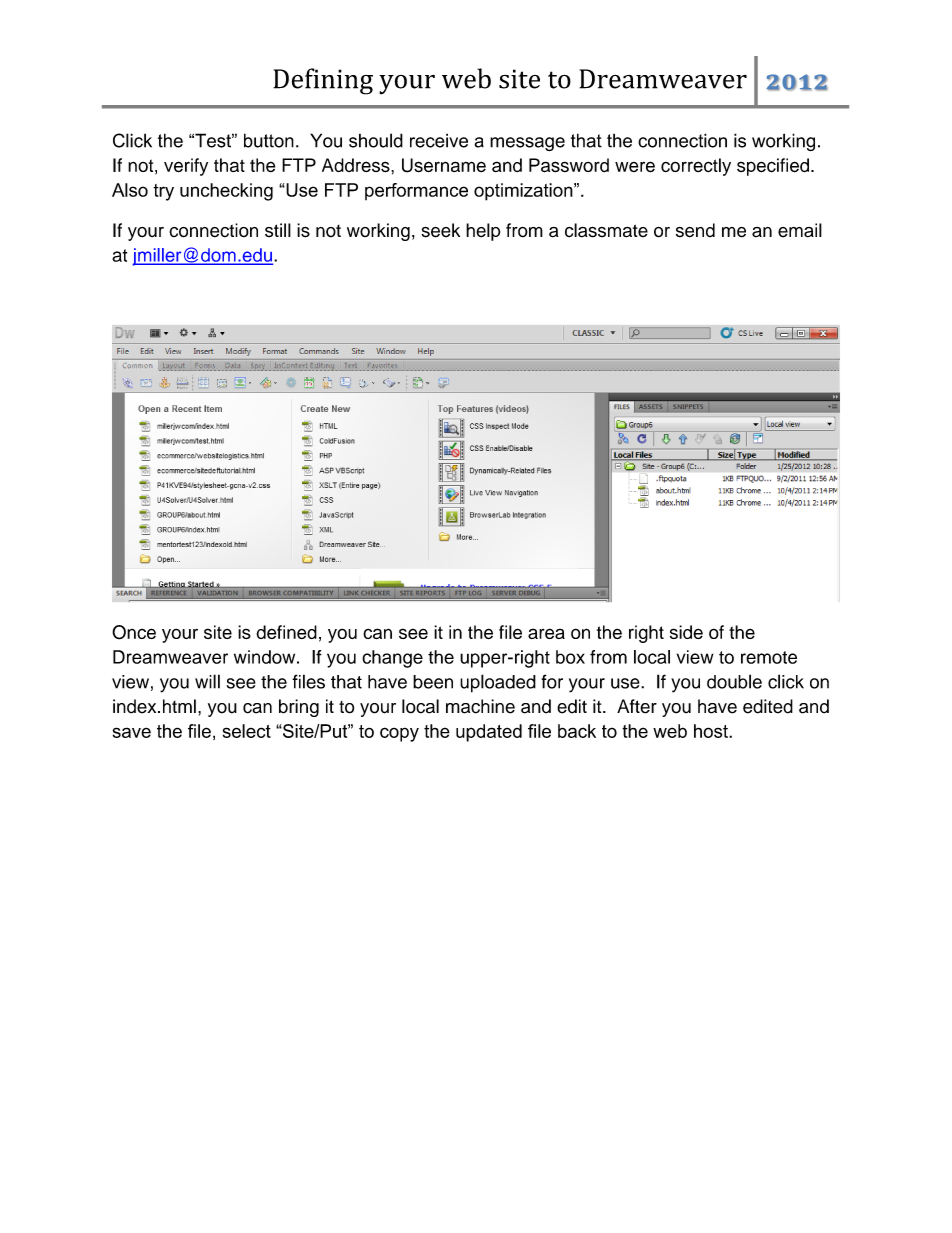 The height and width of the screenshot is (1233, 952). I want to click on send, so click(695, 230).
